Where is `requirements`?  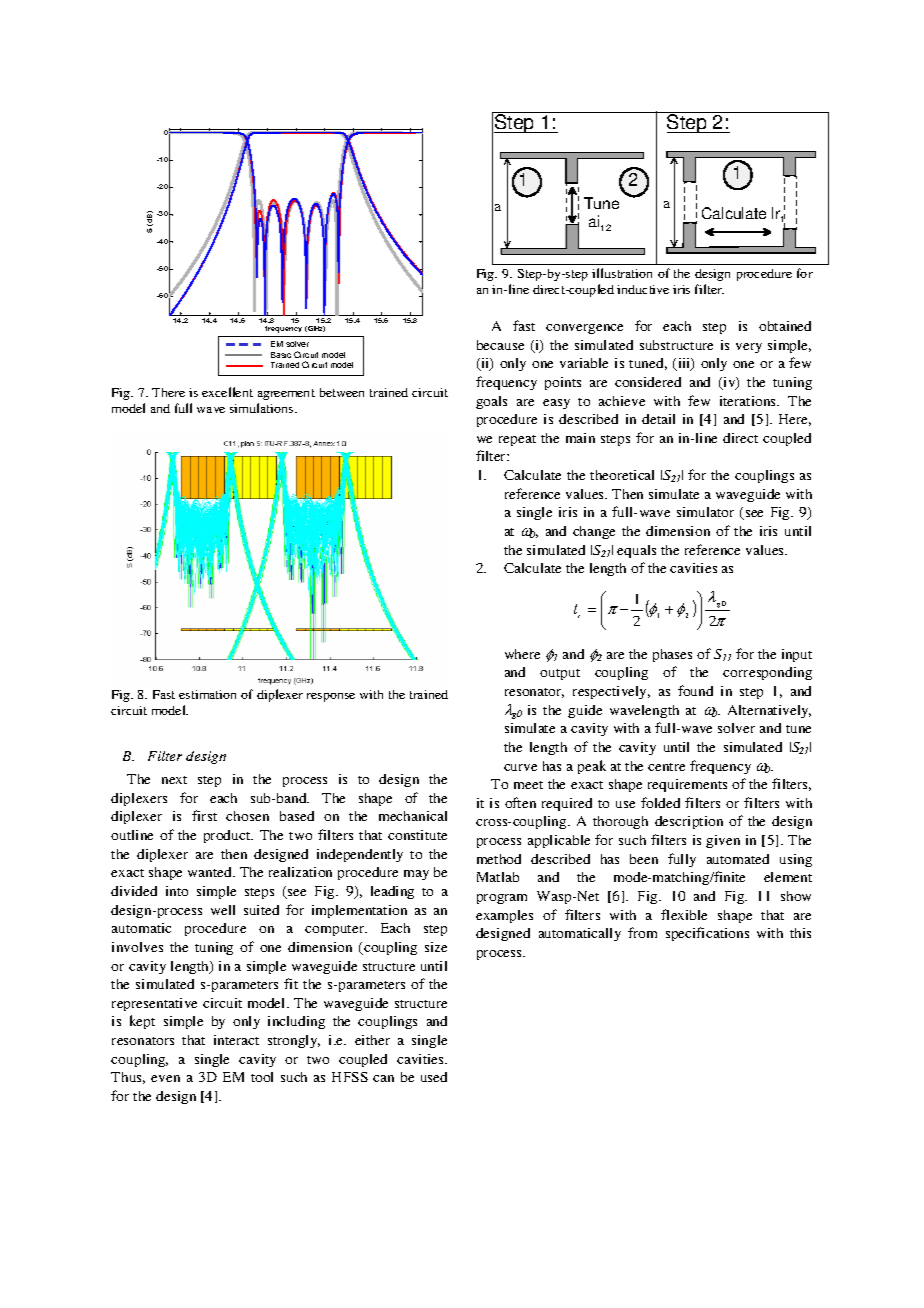 requirements is located at coordinates (687, 785).
